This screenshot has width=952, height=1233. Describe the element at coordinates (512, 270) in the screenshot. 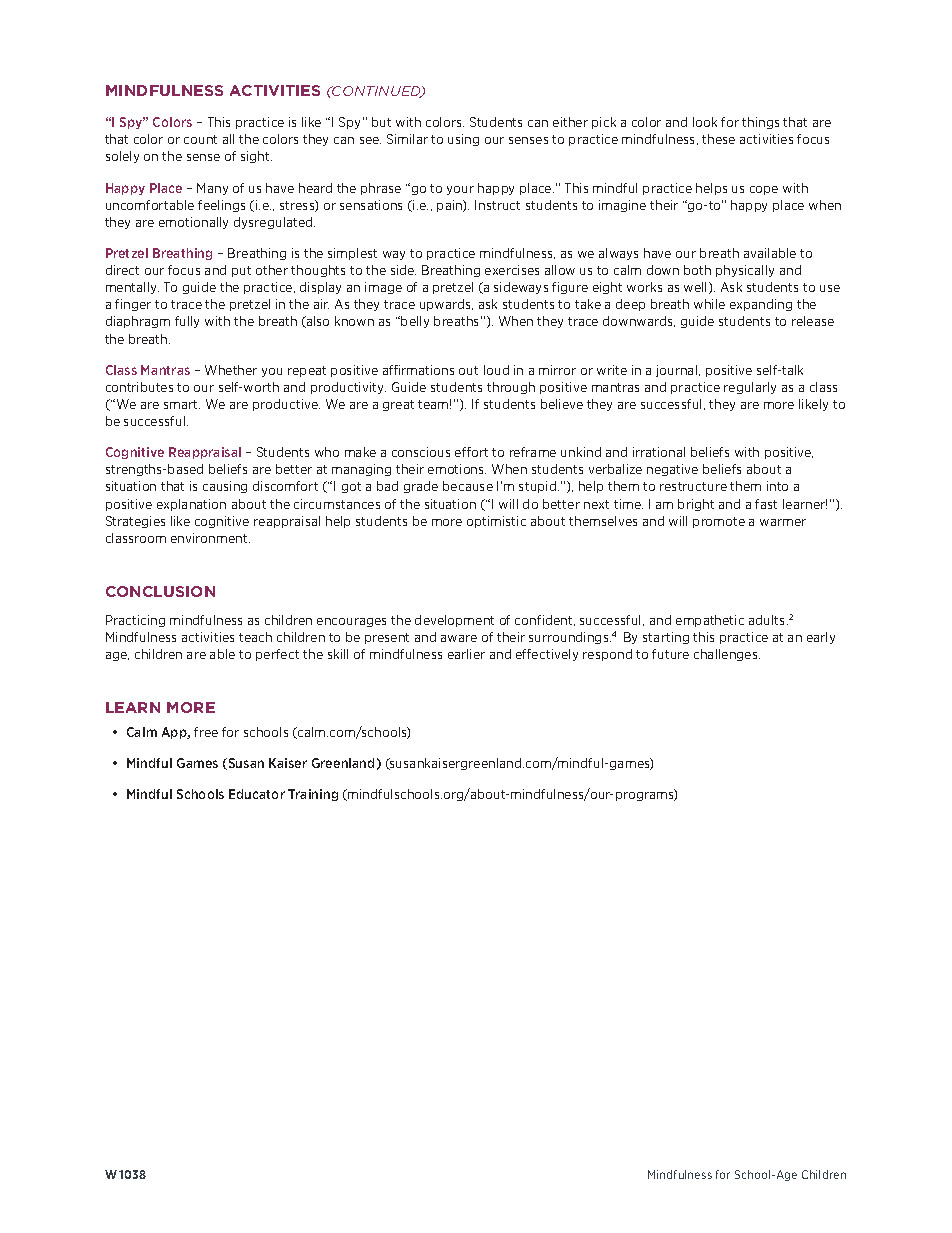

I see `exercises` at that location.
